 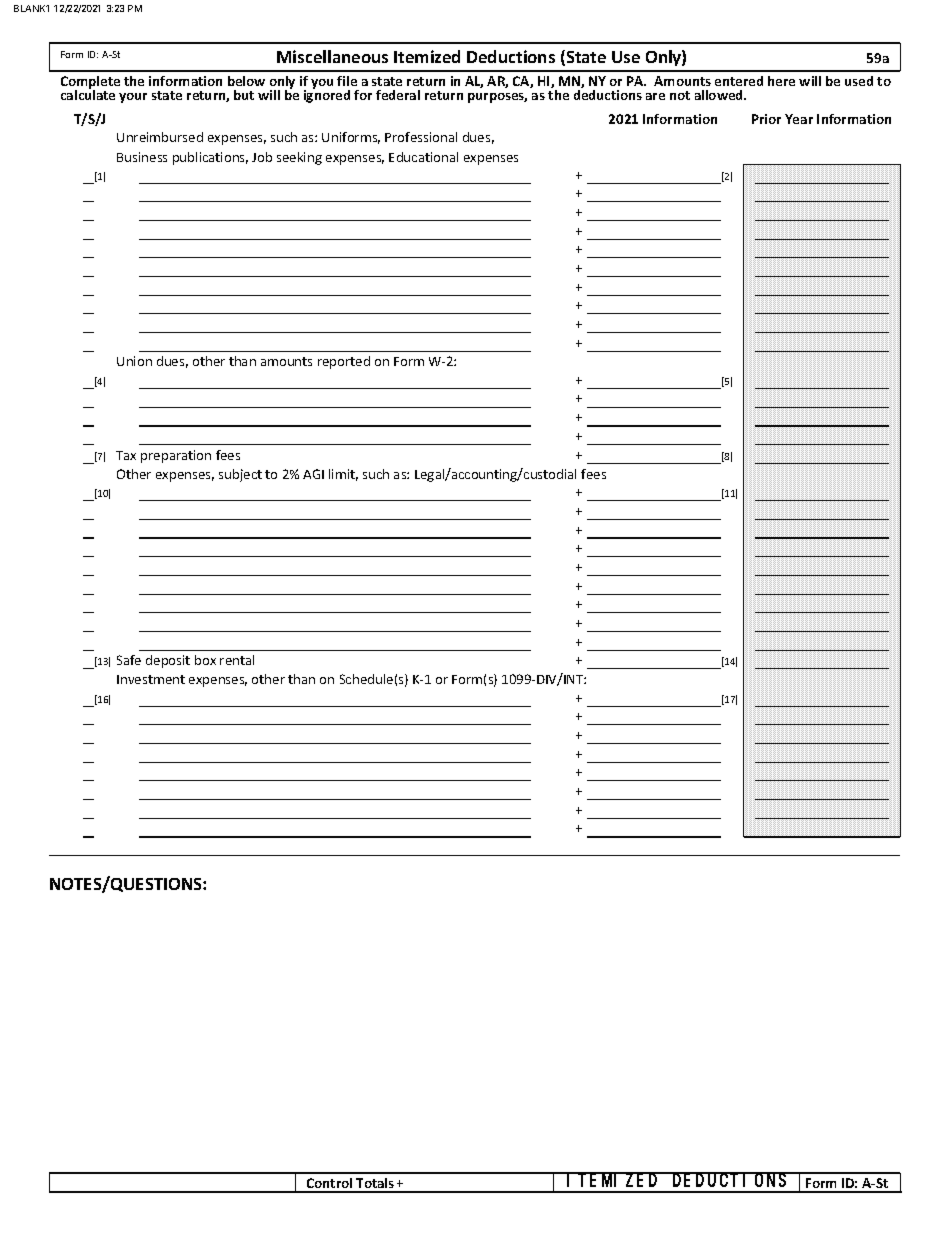 I want to click on here, so click(x=781, y=81).
